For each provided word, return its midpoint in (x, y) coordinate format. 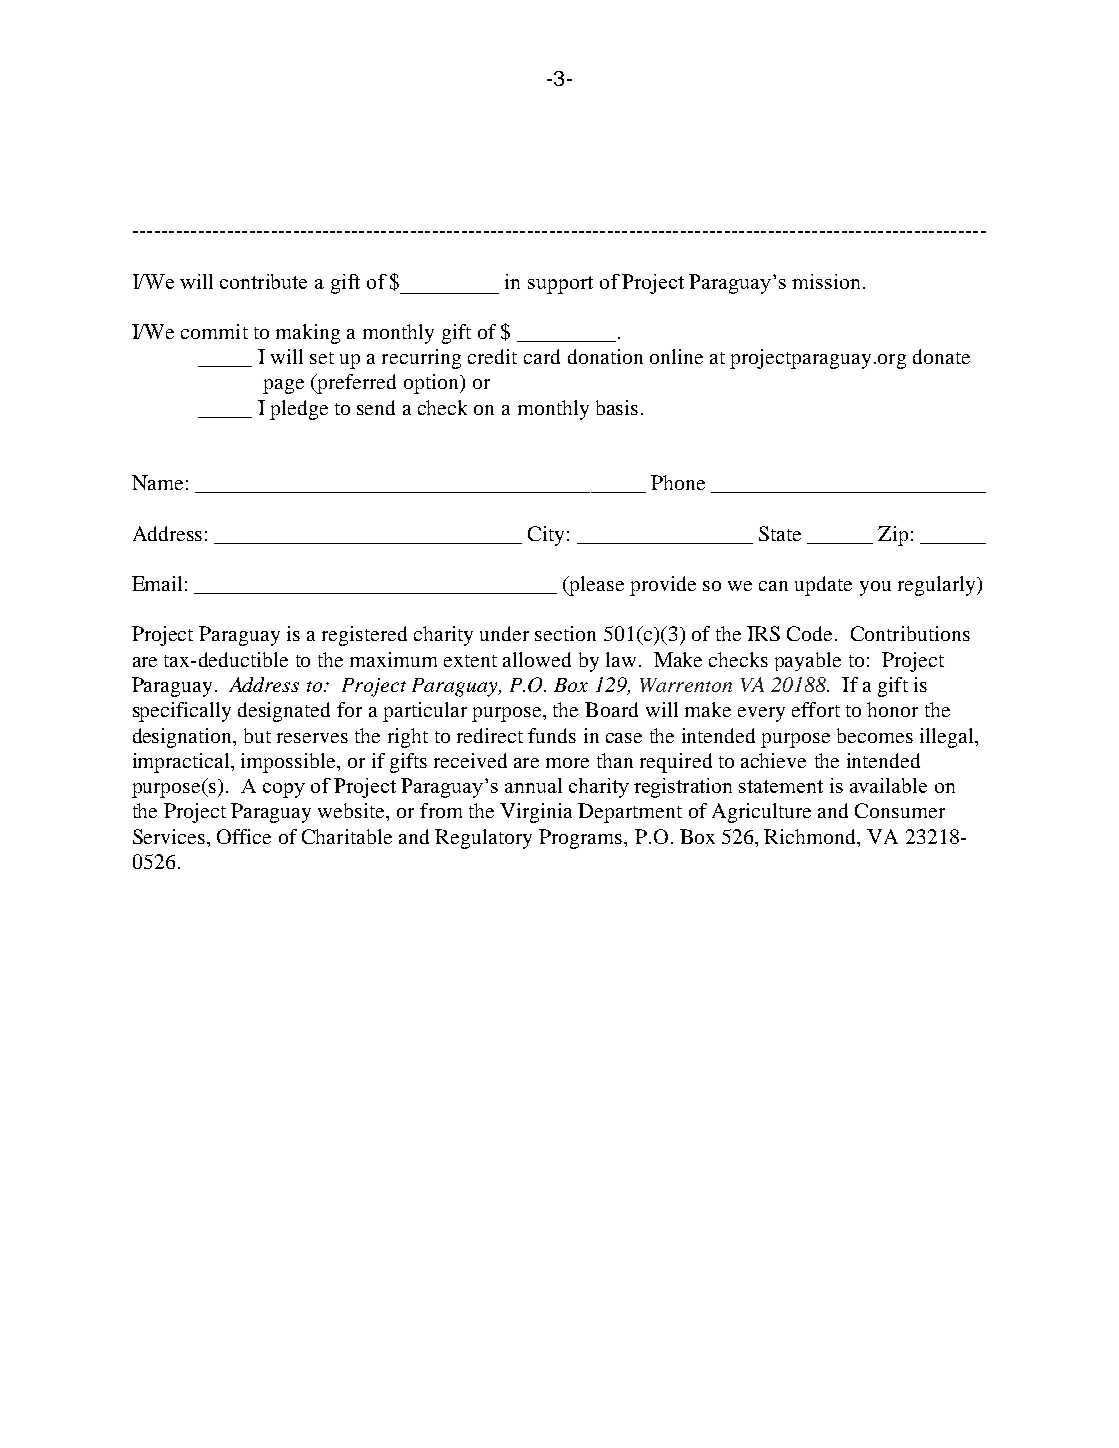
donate (941, 356)
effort (816, 709)
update (823, 586)
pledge (299, 410)
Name (157, 482)
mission (826, 281)
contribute (263, 281)
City (546, 536)
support (560, 285)
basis (617, 407)
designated (284, 712)
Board (611, 709)
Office (244, 836)
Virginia (536, 813)
